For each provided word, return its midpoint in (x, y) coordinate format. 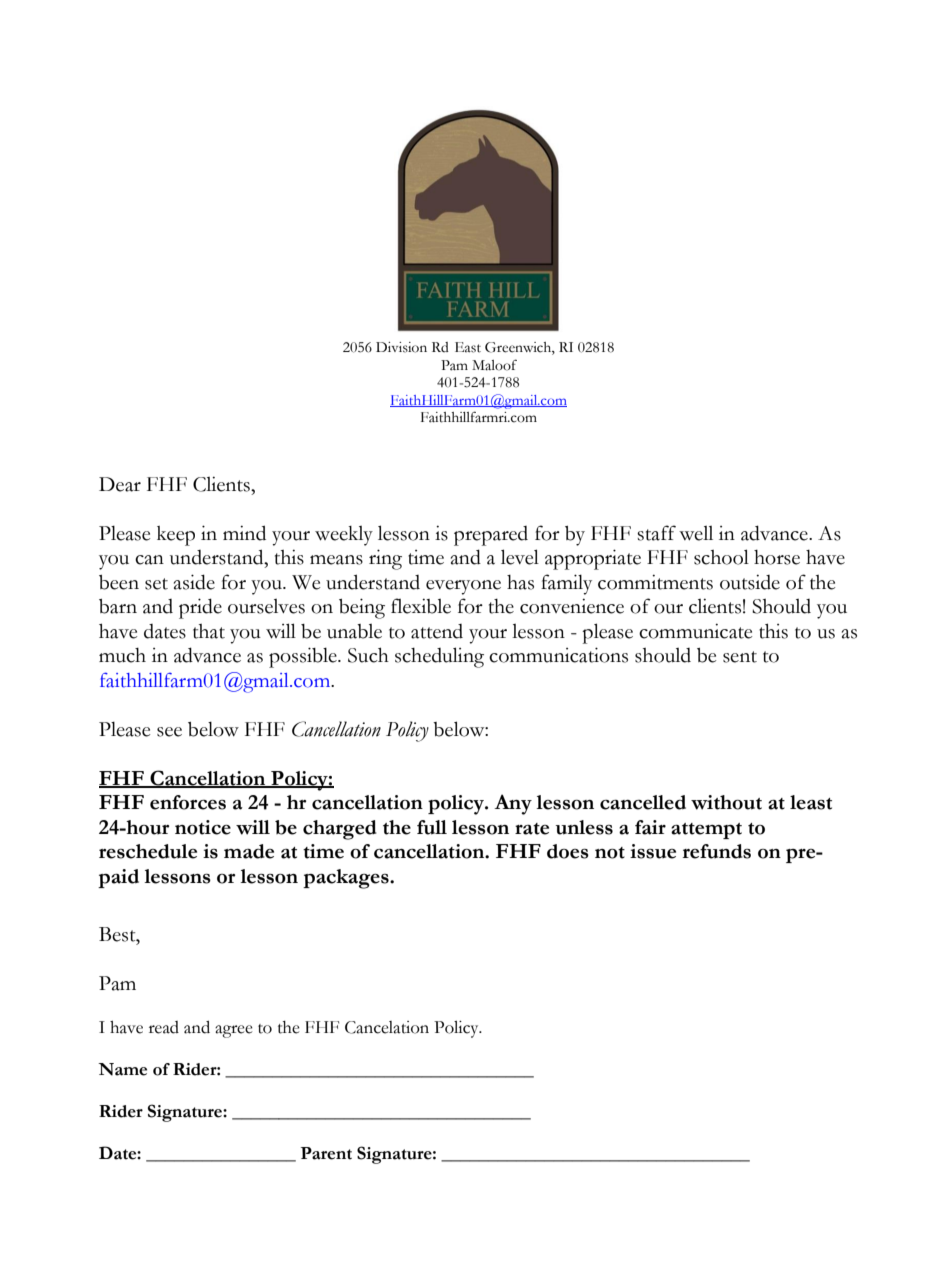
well (696, 533)
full (432, 827)
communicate (695, 631)
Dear (120, 484)
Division (401, 347)
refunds (717, 851)
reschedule (148, 851)
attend (437, 631)
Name (122, 1069)
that (209, 631)
